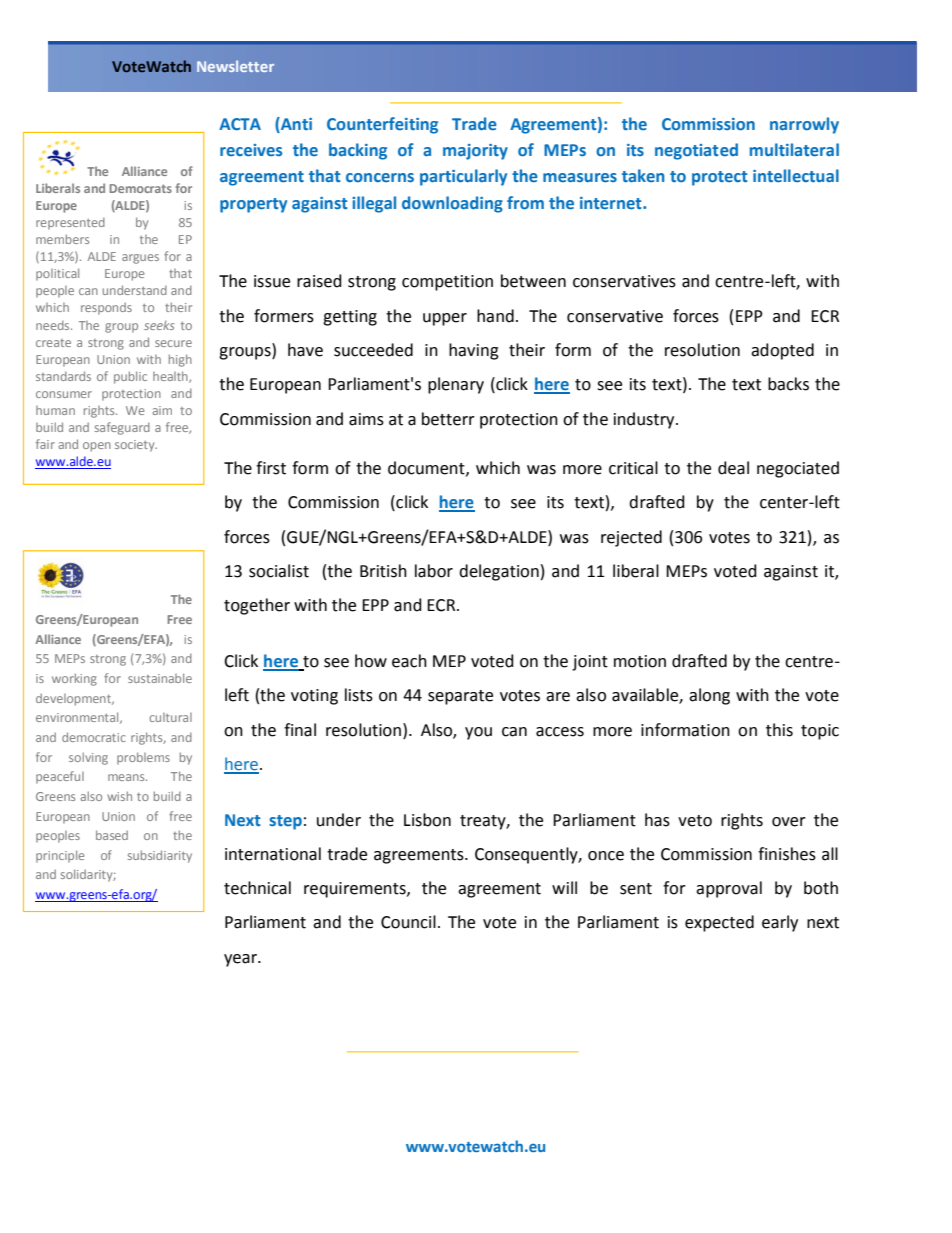  I want to click on Council, so click(408, 922).
